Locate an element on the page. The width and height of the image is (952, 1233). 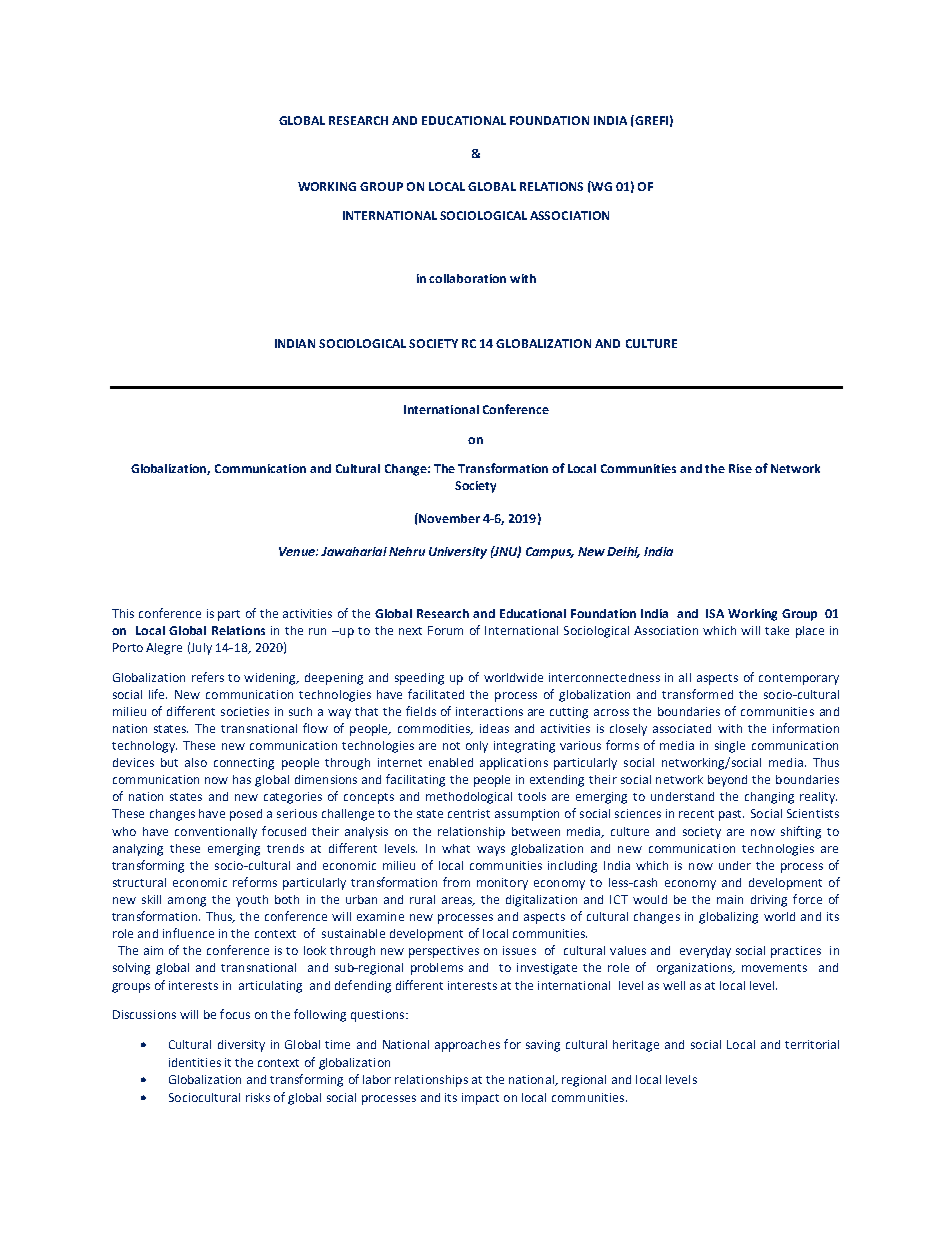
beyond is located at coordinates (727, 781).
